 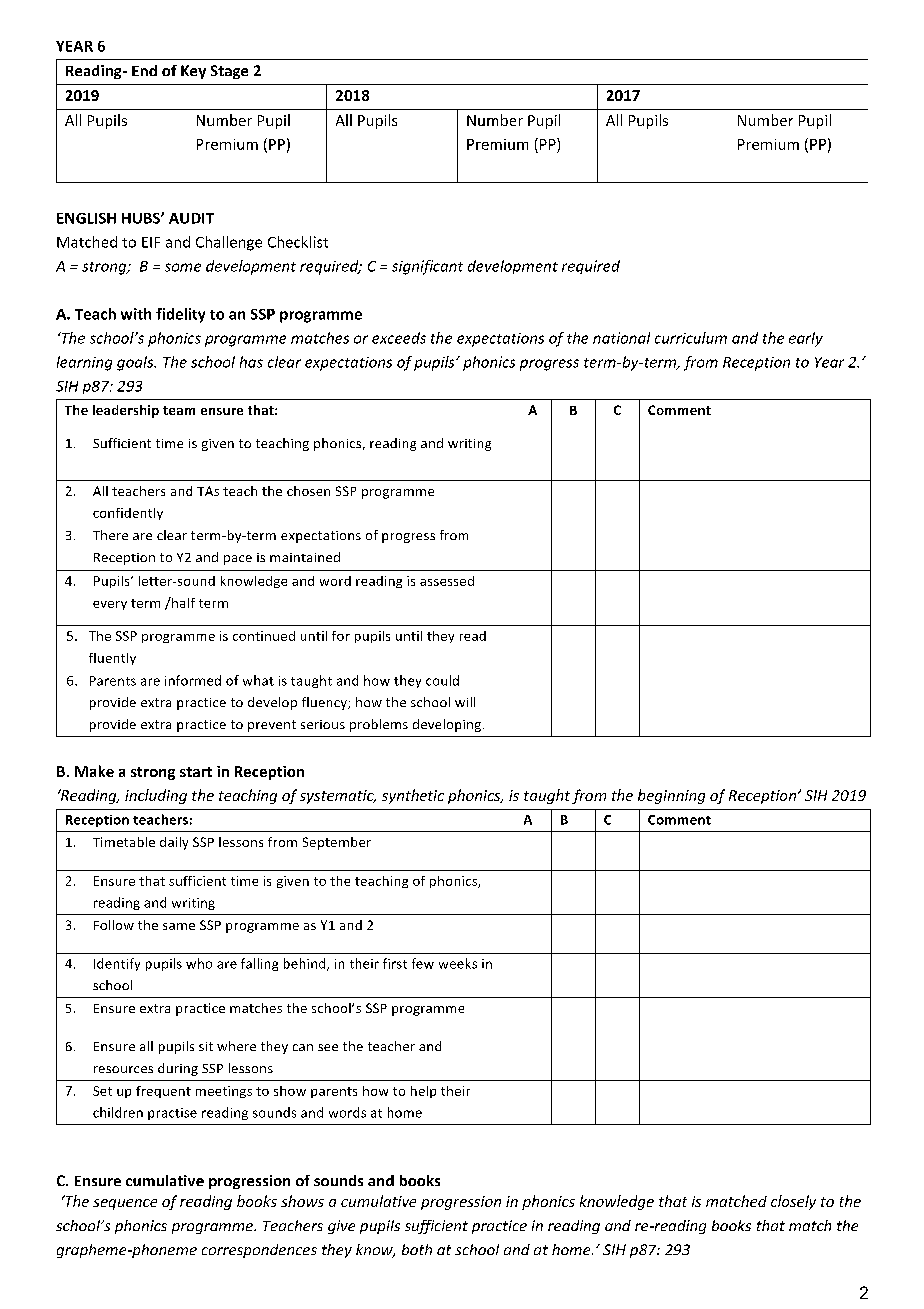 I want to click on beginning, so click(x=671, y=796).
